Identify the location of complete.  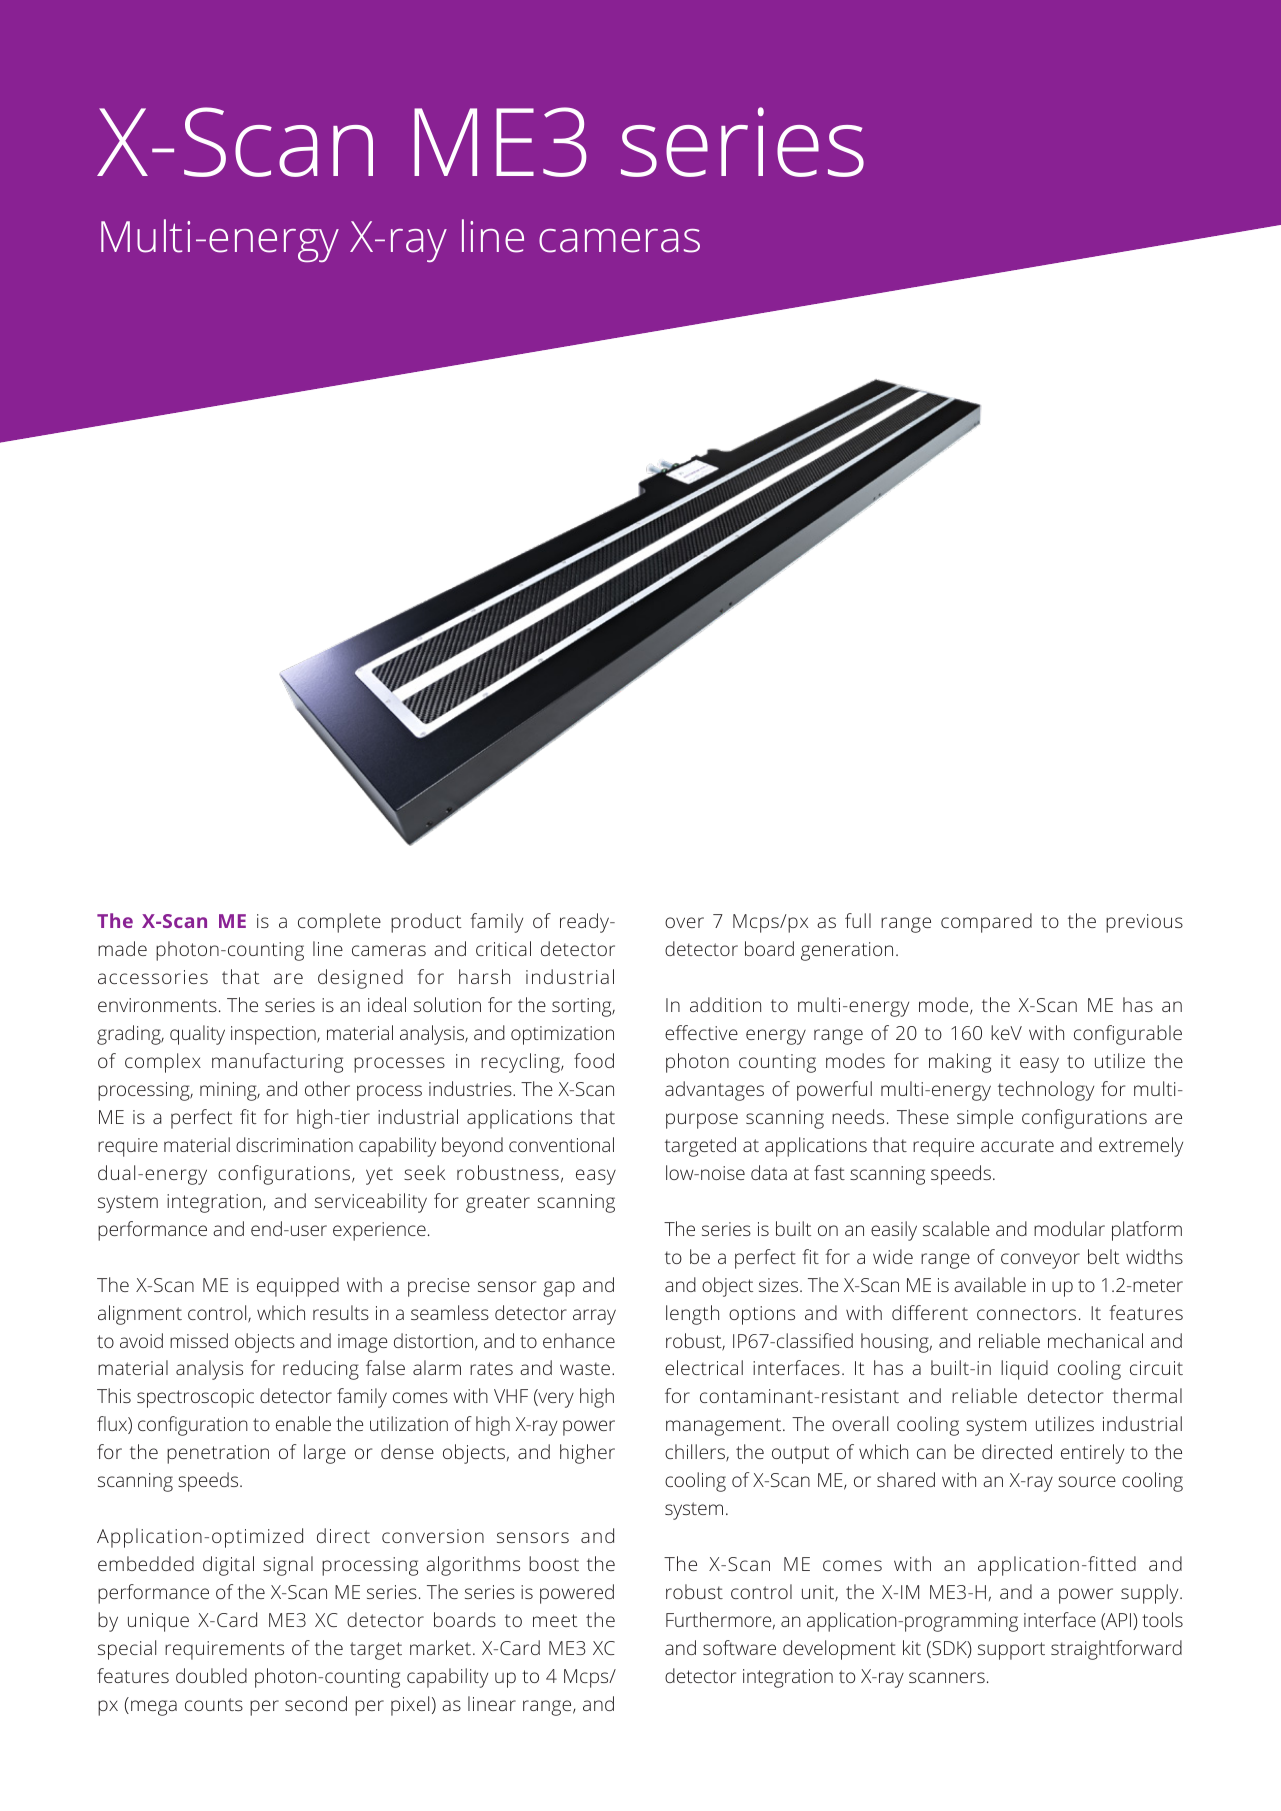
(339, 923).
